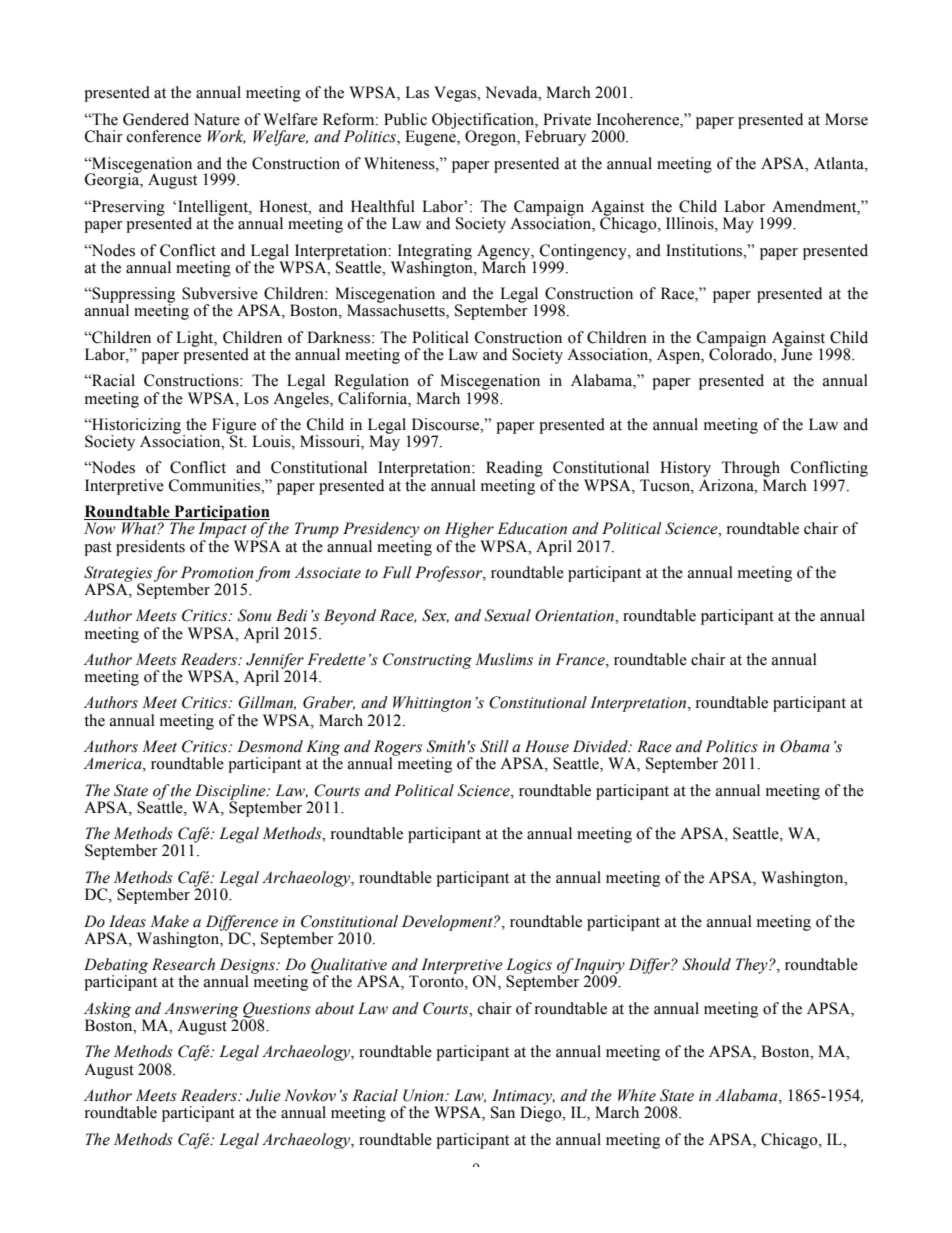 The height and width of the screenshot is (1233, 952). What do you see at coordinates (234, 427) in the screenshot?
I see `Figure` at bounding box center [234, 427].
